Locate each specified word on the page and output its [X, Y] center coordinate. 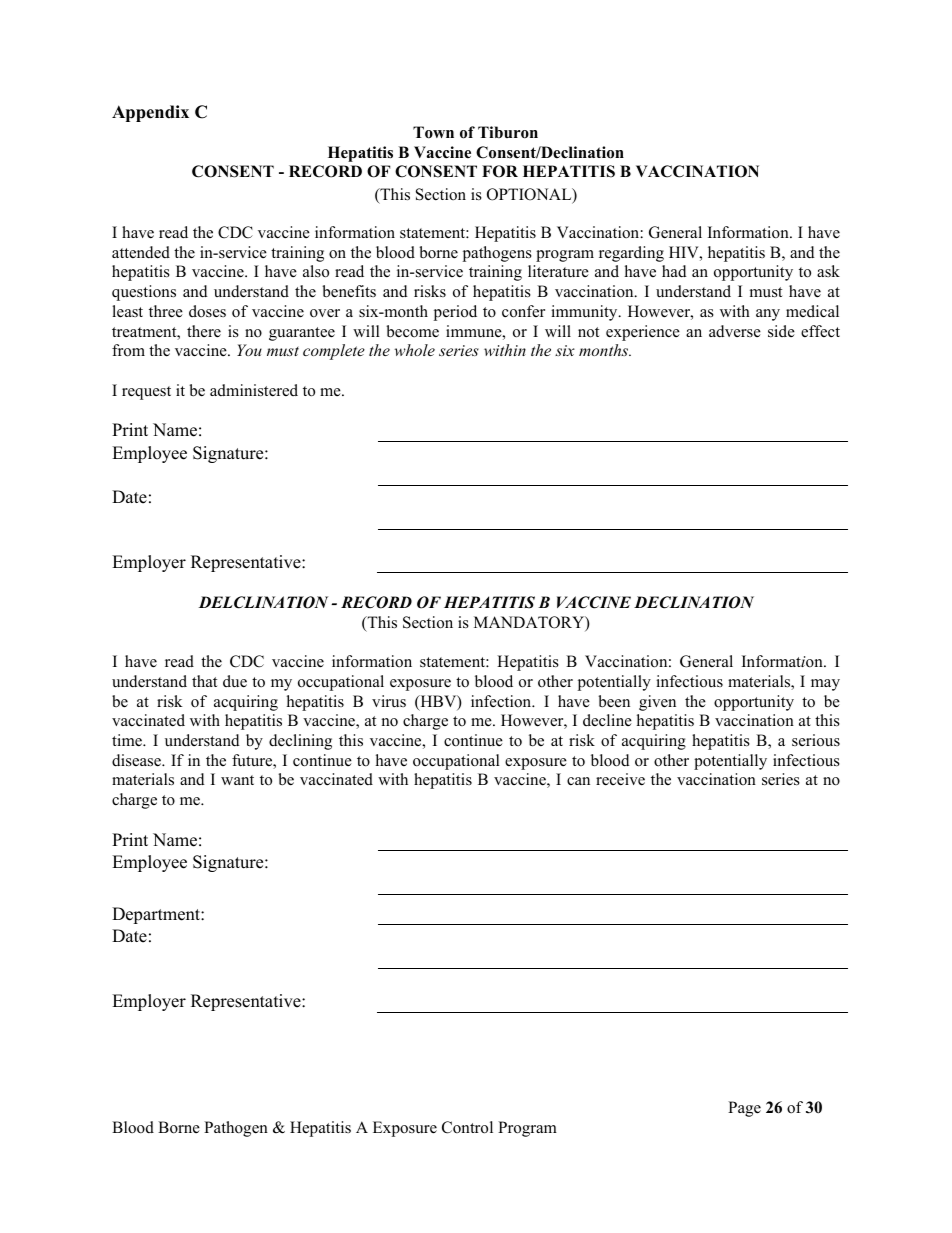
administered [254, 390]
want [237, 780]
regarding [631, 254]
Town [433, 132]
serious [816, 740]
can [578, 781]
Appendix [150, 113]
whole [414, 350]
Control [467, 1127]
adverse [735, 331]
